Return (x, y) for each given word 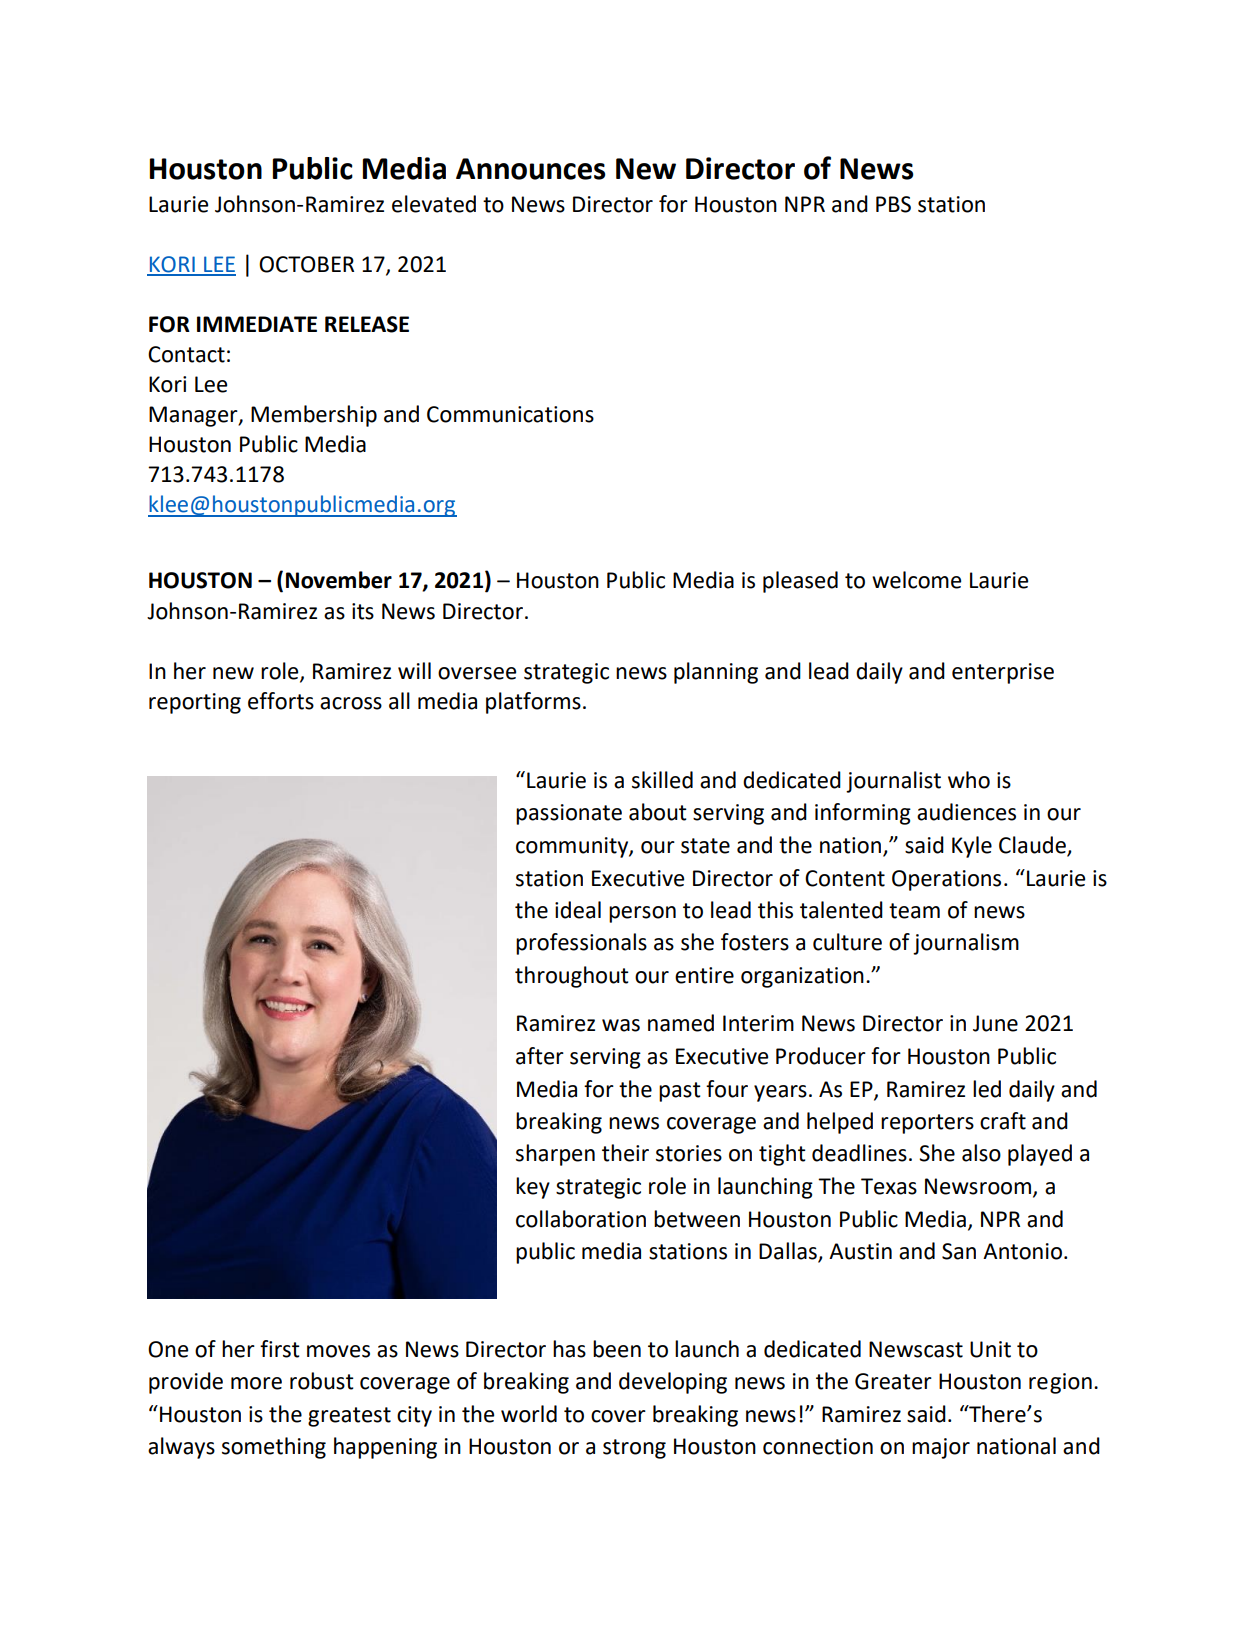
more (256, 1383)
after (540, 1056)
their (625, 1153)
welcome (916, 580)
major (941, 1448)
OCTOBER (306, 264)
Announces (531, 169)
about (658, 812)
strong (634, 1449)
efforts (281, 701)
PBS (893, 204)
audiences (966, 812)
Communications (510, 414)
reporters (927, 1124)
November (339, 580)
